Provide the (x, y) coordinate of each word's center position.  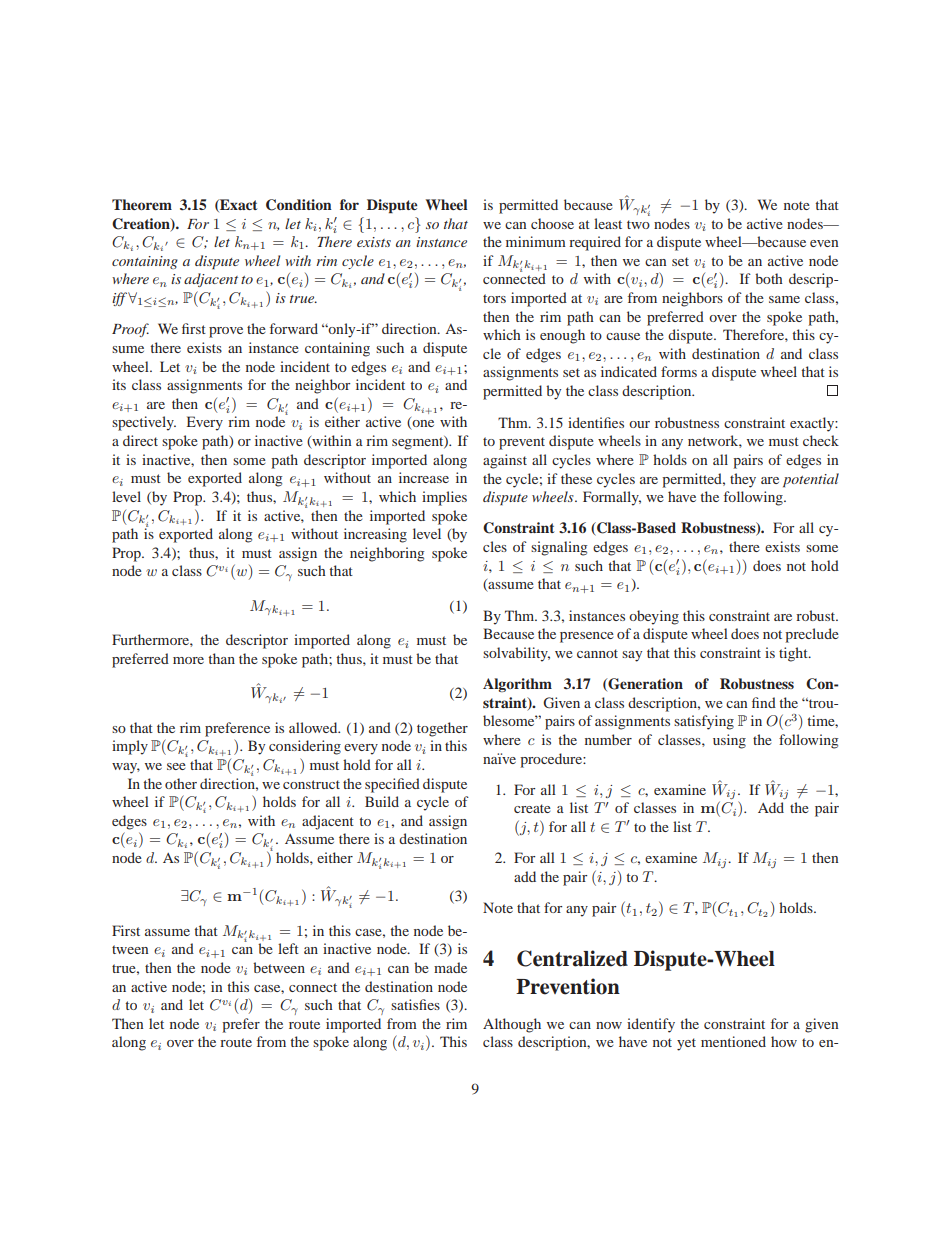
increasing (375, 535)
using (729, 741)
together (442, 729)
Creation (142, 224)
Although (512, 1025)
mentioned (733, 1041)
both (769, 278)
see (176, 766)
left (288, 948)
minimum (536, 241)
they (743, 480)
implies (444, 498)
